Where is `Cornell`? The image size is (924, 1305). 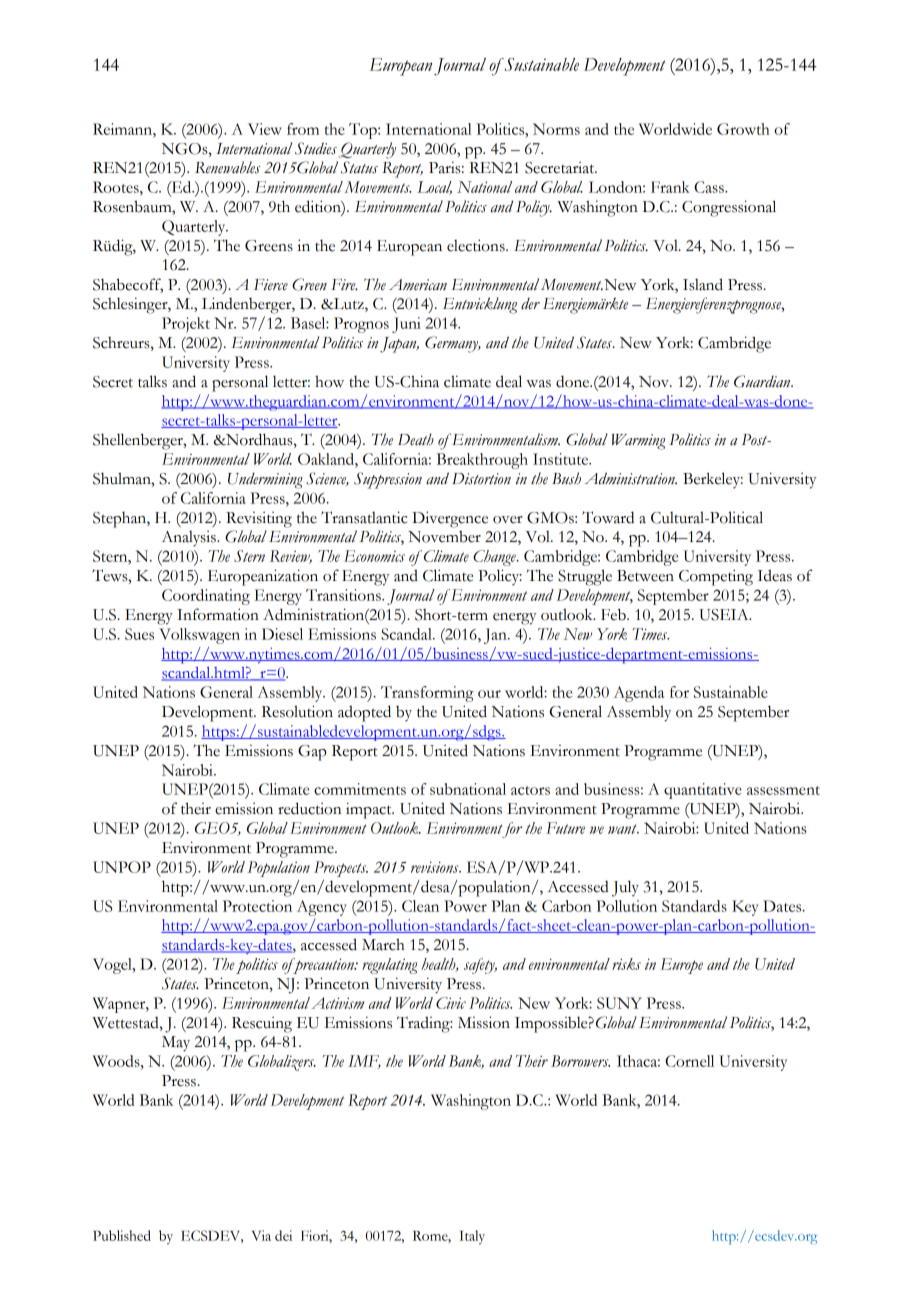 Cornell is located at coordinates (689, 1061).
